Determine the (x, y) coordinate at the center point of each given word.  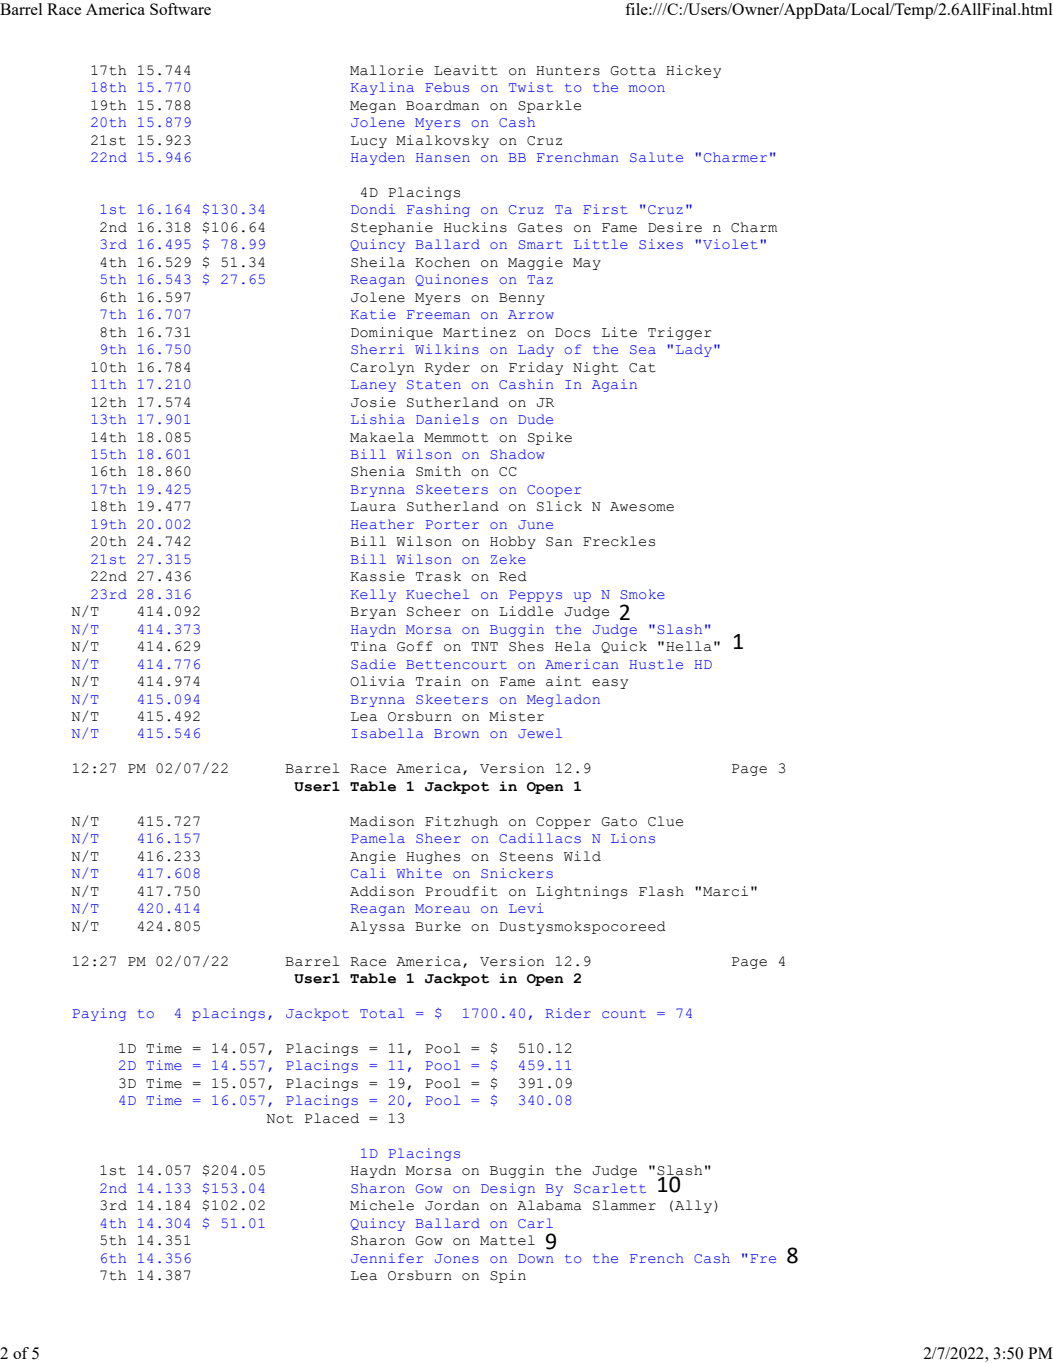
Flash (661, 891)
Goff (415, 646)
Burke (438, 926)
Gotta (633, 71)
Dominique (392, 333)
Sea (643, 349)
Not (279, 1119)
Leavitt (466, 70)
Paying (99, 1014)
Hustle (656, 664)
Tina (369, 646)
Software (180, 9)
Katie (373, 314)
